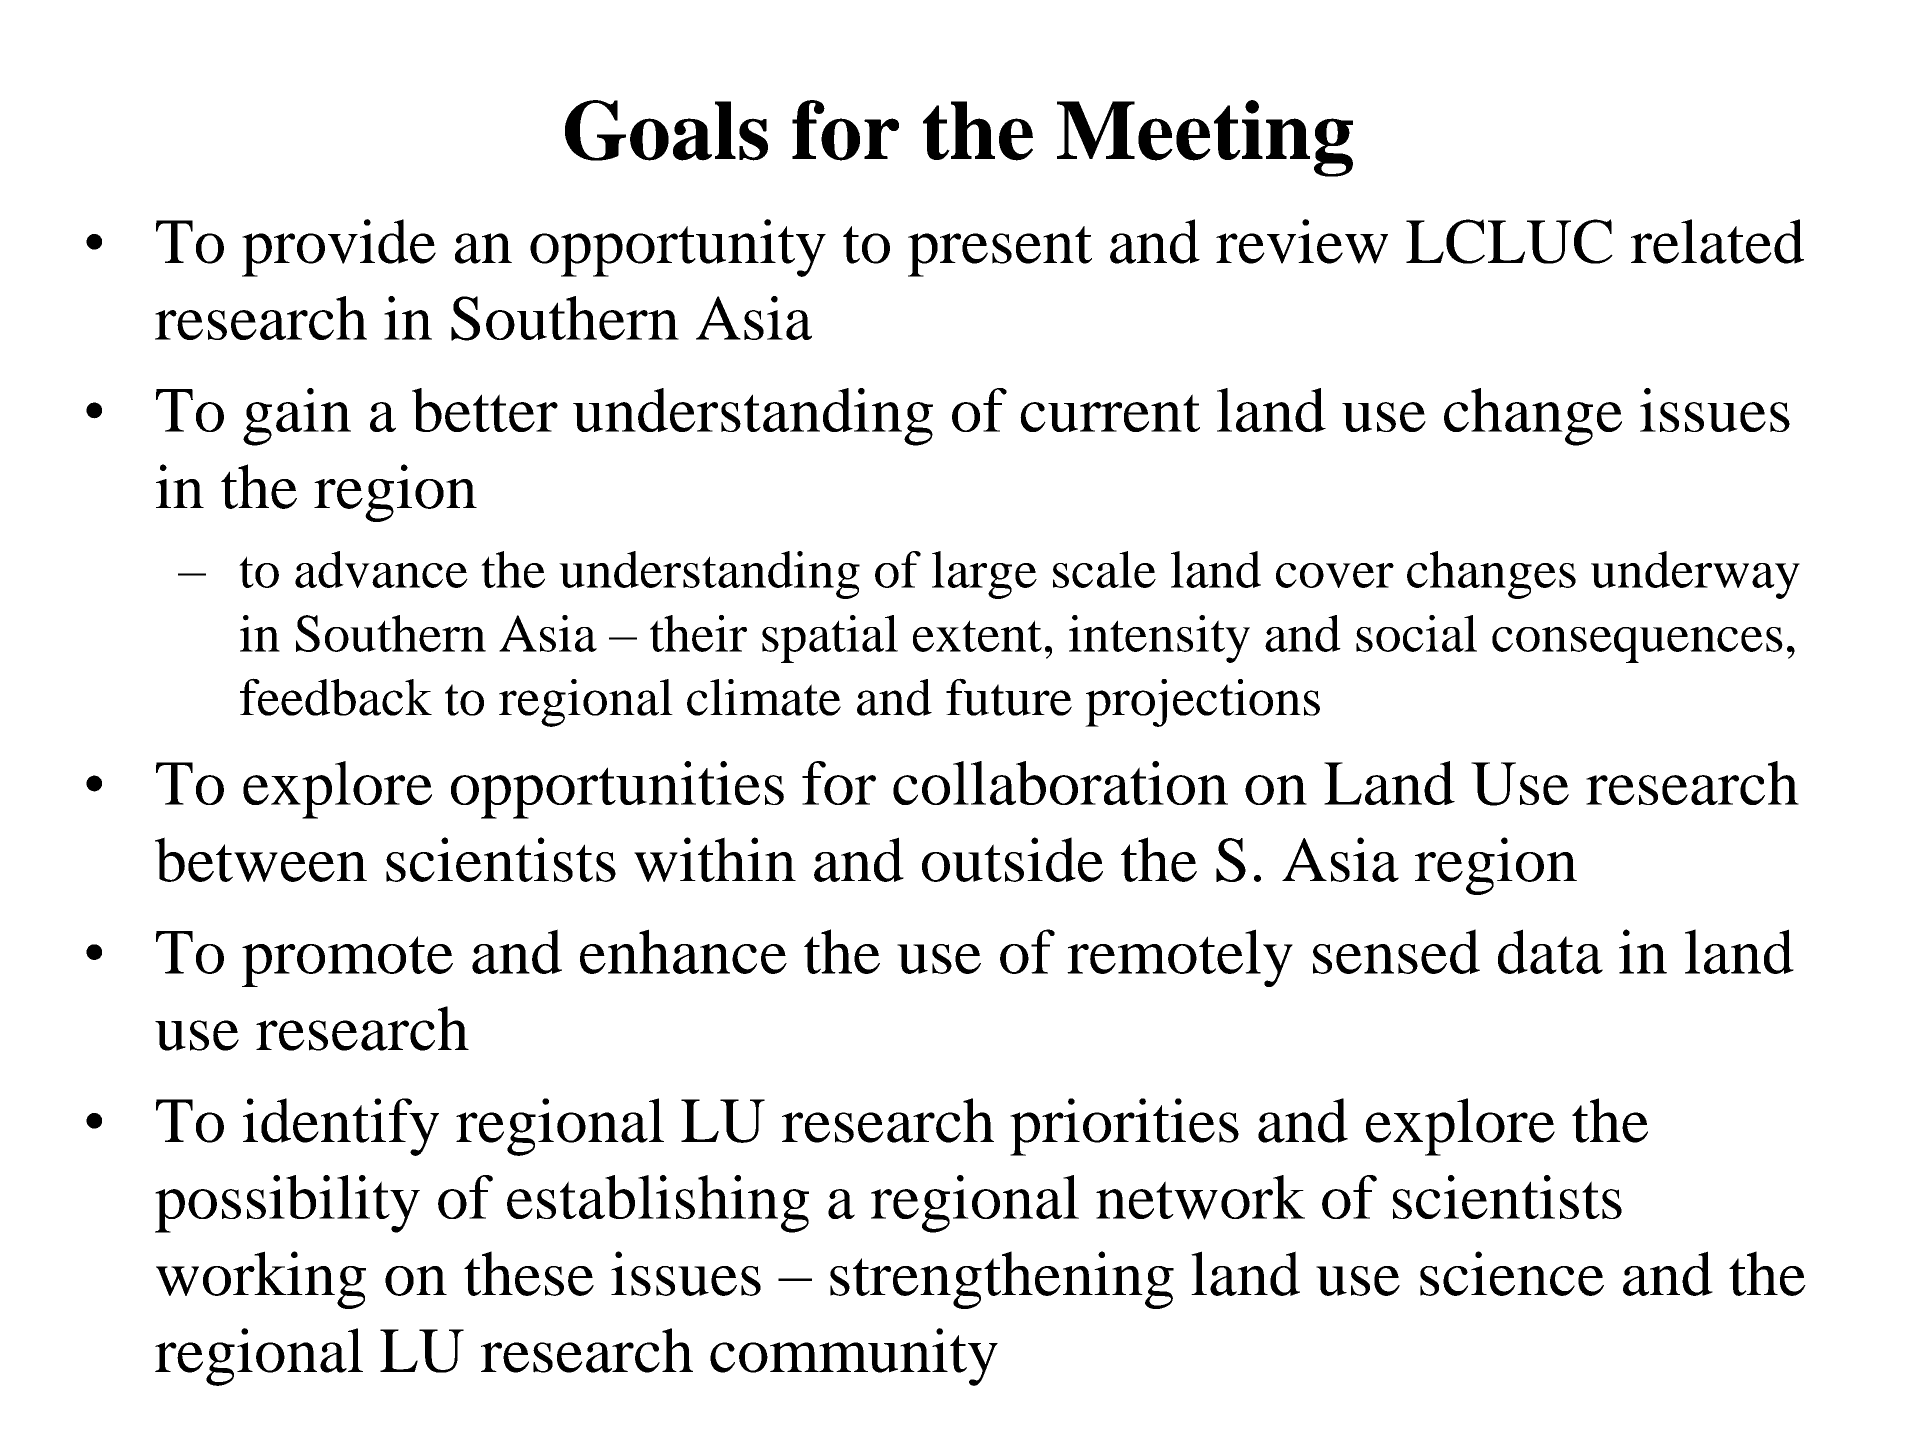 This screenshot has height=1437, width=1916. What do you see at coordinates (347, 961) in the screenshot?
I see `promote` at bounding box center [347, 961].
